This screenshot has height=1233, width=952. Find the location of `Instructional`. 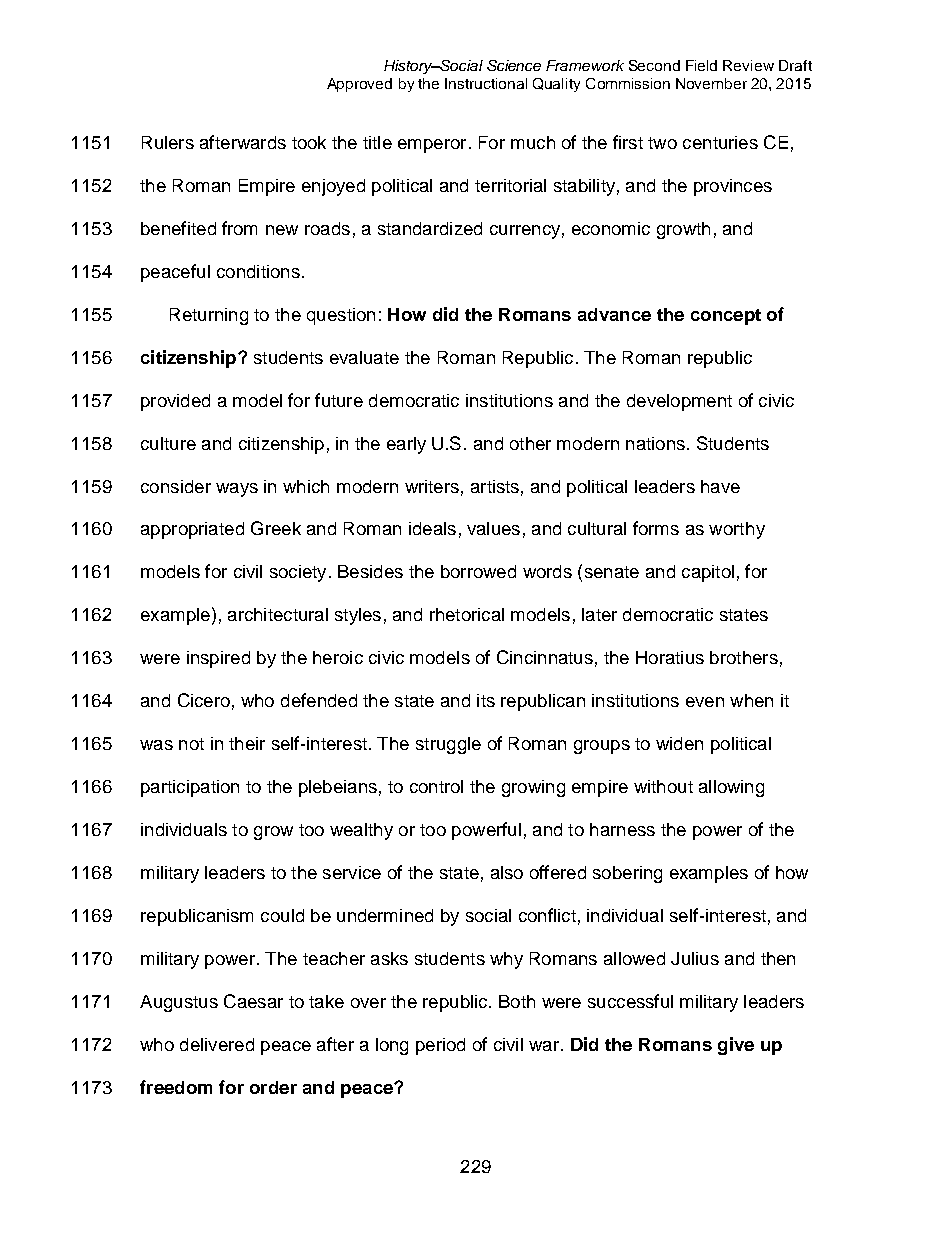

Instructional is located at coordinates (486, 83).
